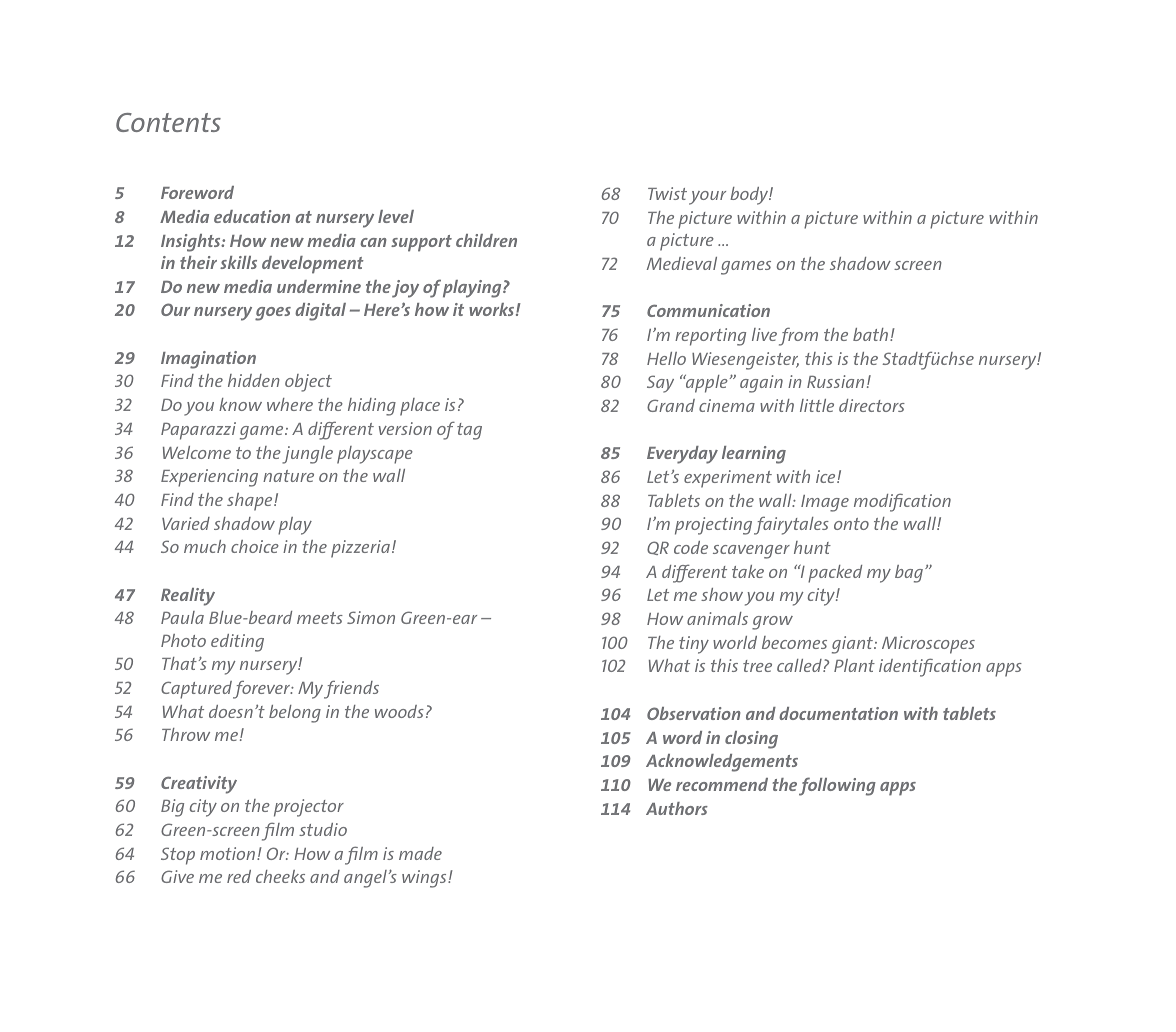  What do you see at coordinates (707, 198) in the screenshot?
I see `your` at bounding box center [707, 198].
